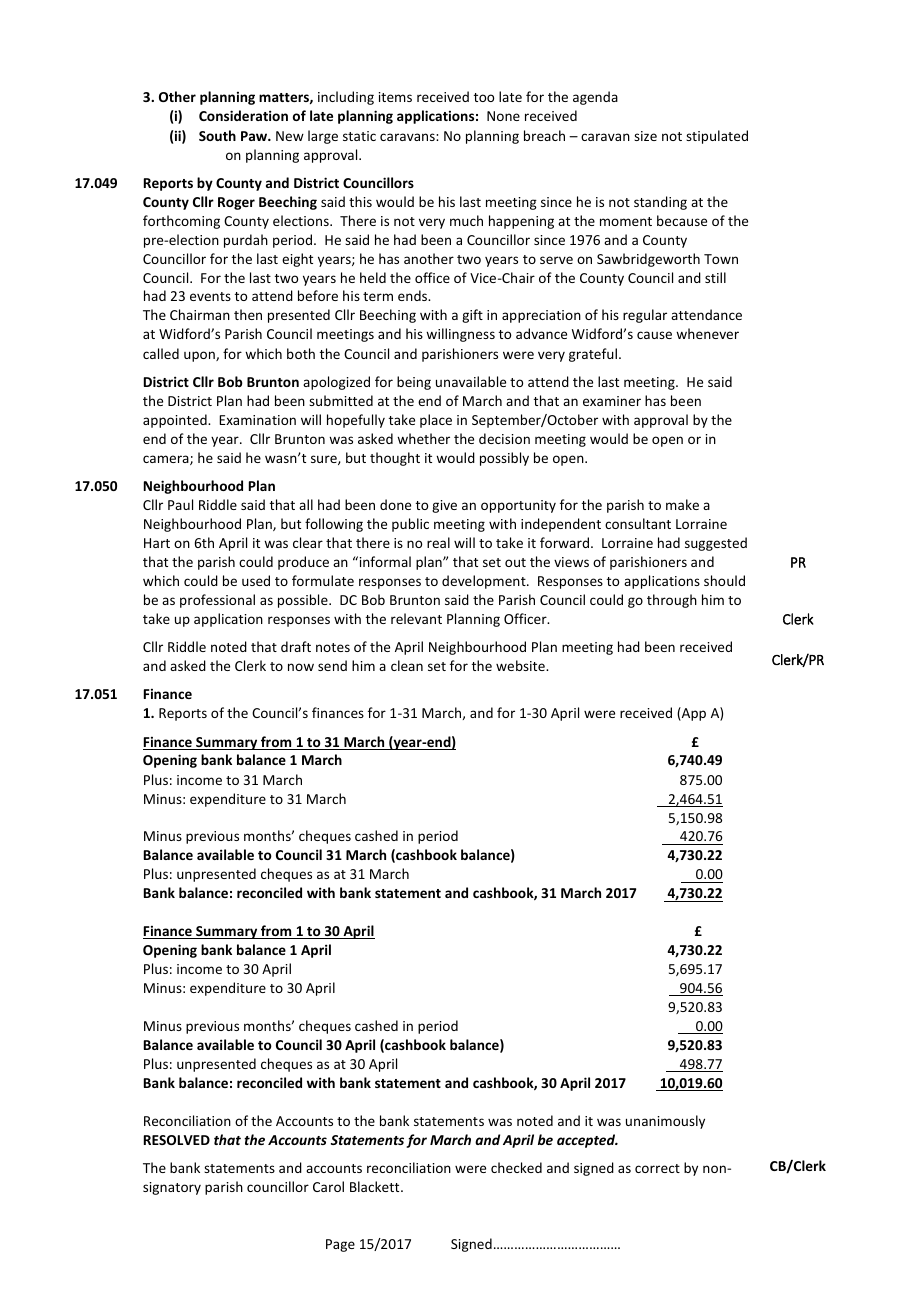 The width and height of the screenshot is (924, 1308). What do you see at coordinates (407, 665) in the screenshot?
I see `clean` at bounding box center [407, 665].
